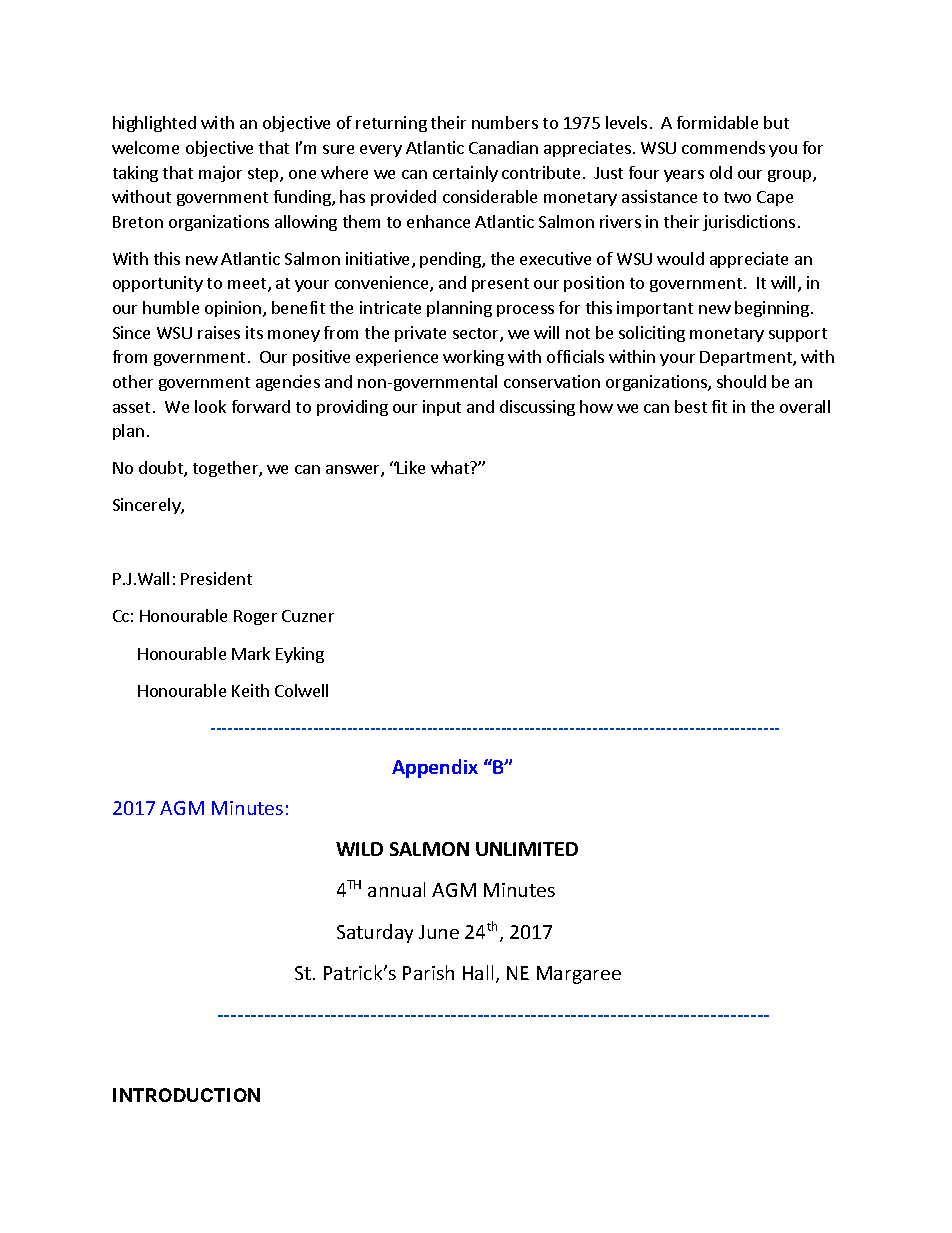 Image resolution: width=952 pixels, height=1233 pixels. Describe the element at coordinates (723, 147) in the screenshot. I see `commends` at that location.
